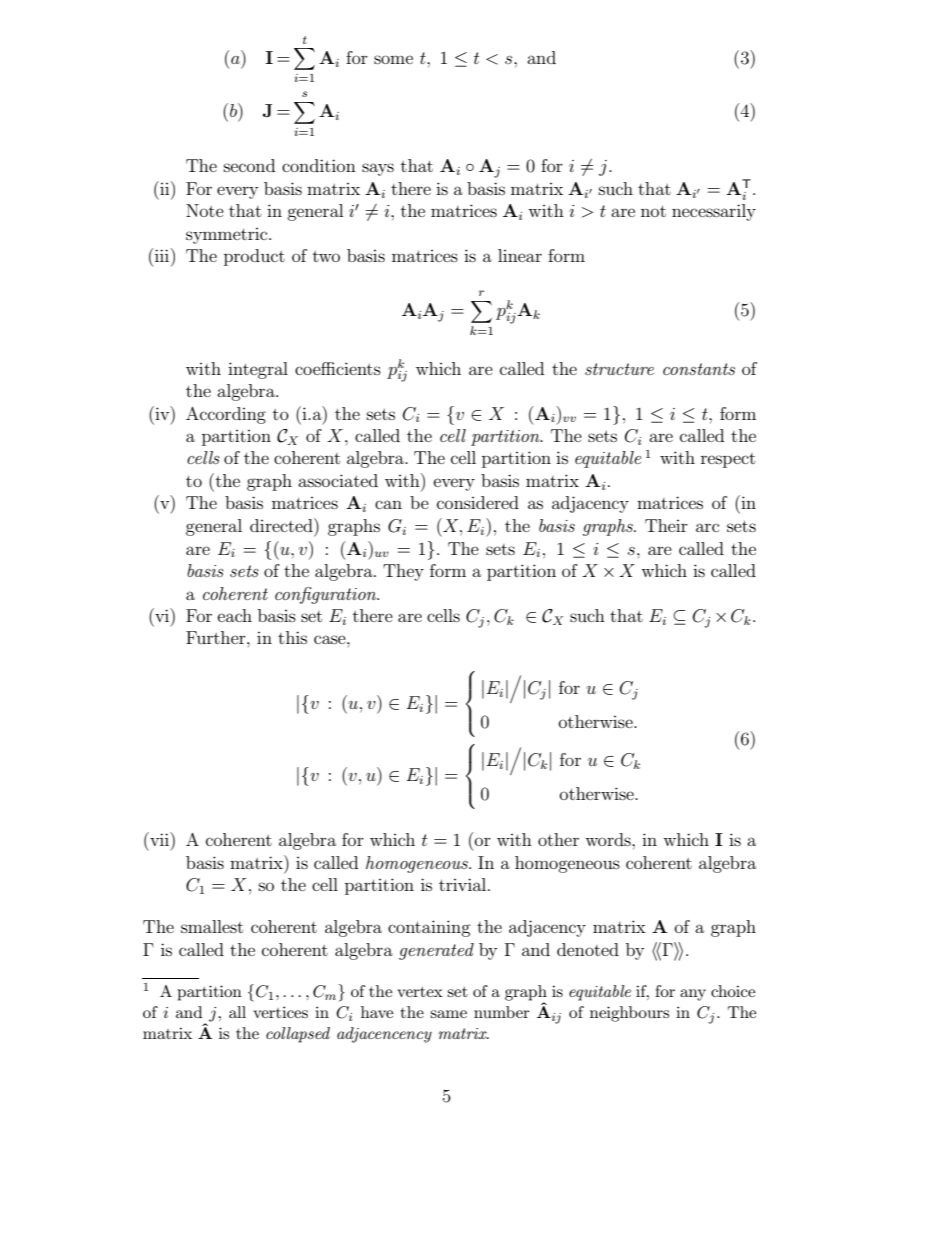 The width and height of the image is (952, 1233). What do you see at coordinates (393, 59) in the image?
I see `some` at bounding box center [393, 59].
